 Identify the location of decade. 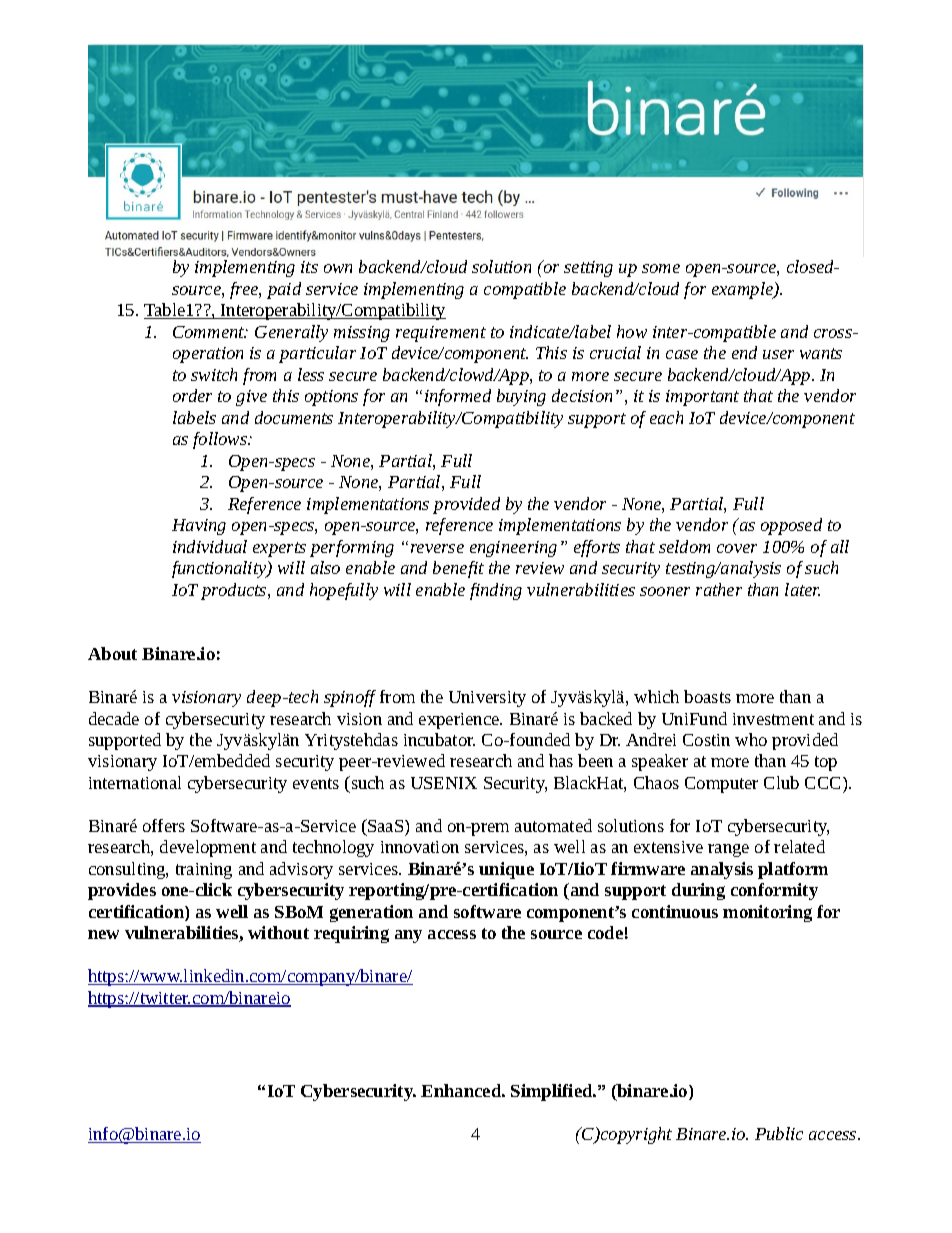
(114, 718).
